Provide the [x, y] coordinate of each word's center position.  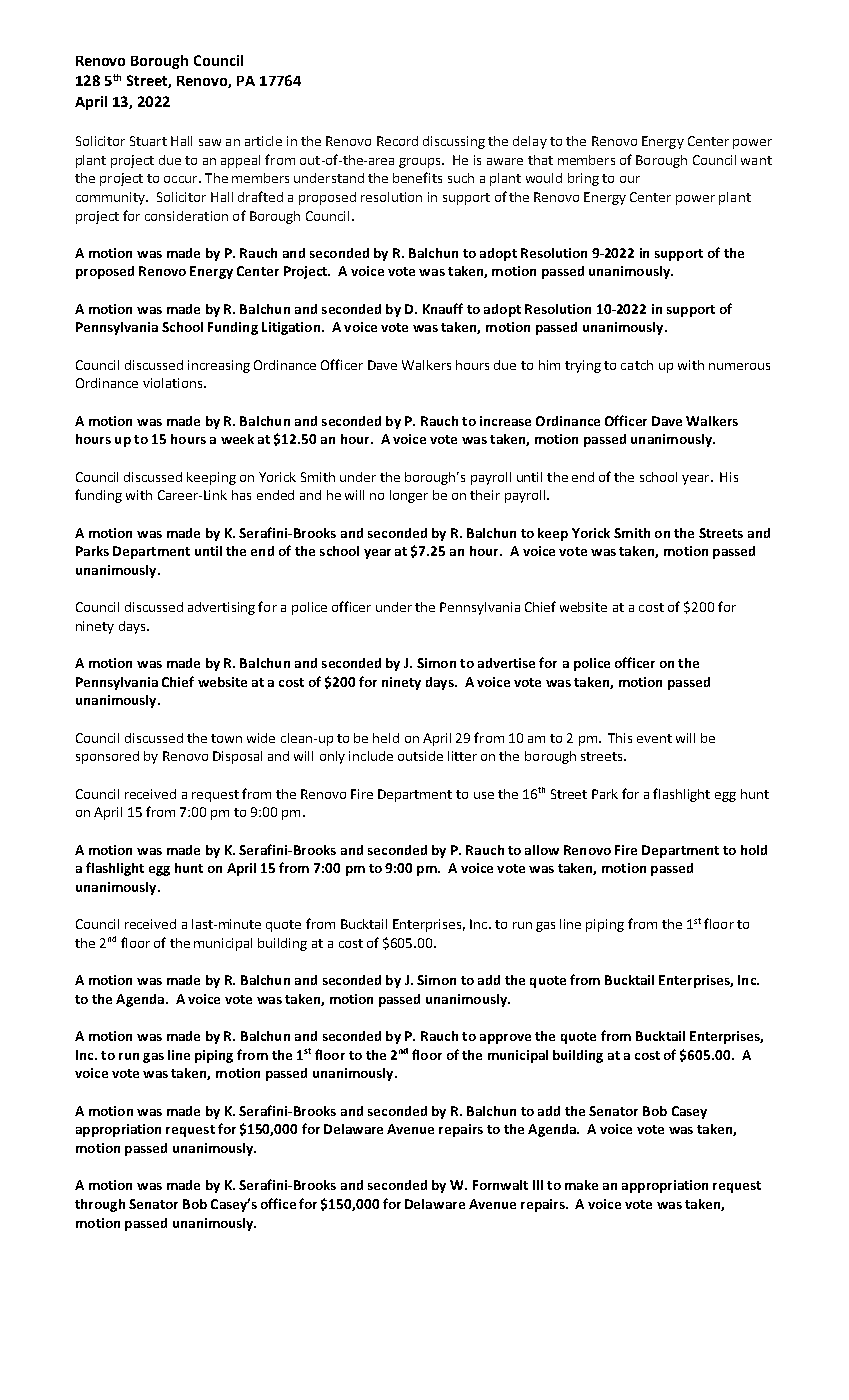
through [100, 1205]
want [756, 160]
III [538, 1185]
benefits [417, 177]
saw [210, 142]
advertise [506, 663]
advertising [221, 608]
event [654, 738]
